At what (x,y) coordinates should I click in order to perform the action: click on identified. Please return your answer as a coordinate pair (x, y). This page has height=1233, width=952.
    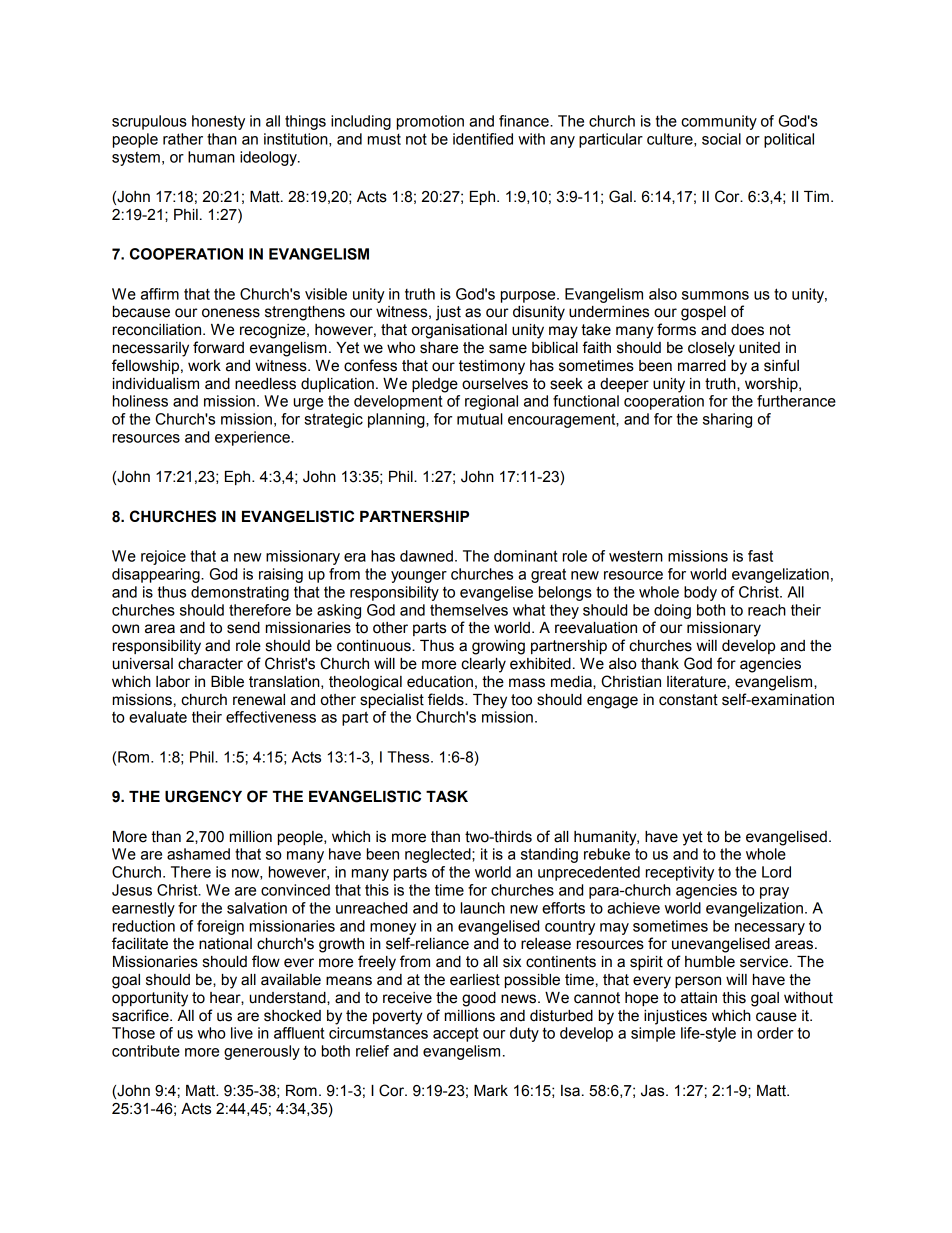
    Looking at the image, I should click on (483, 139).
